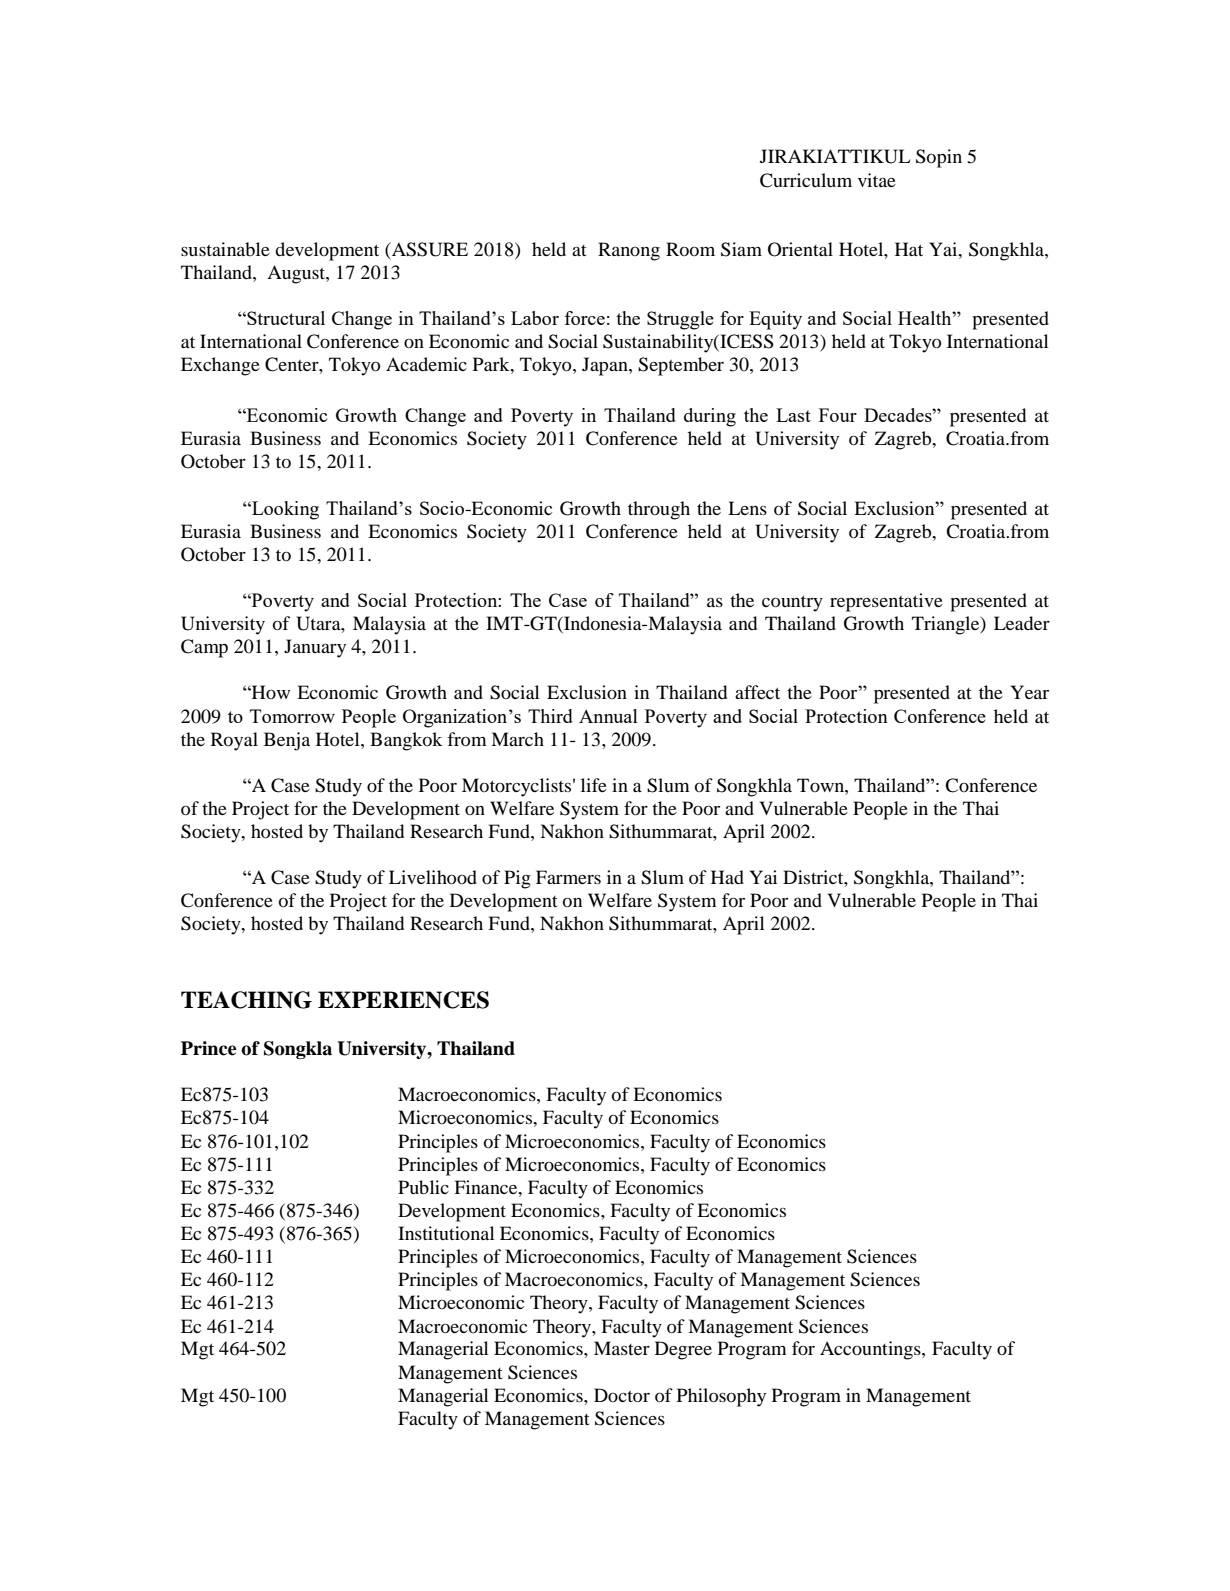 Image resolution: width=1230 pixels, height=1591 pixels. I want to click on Prince, so click(208, 1048).
